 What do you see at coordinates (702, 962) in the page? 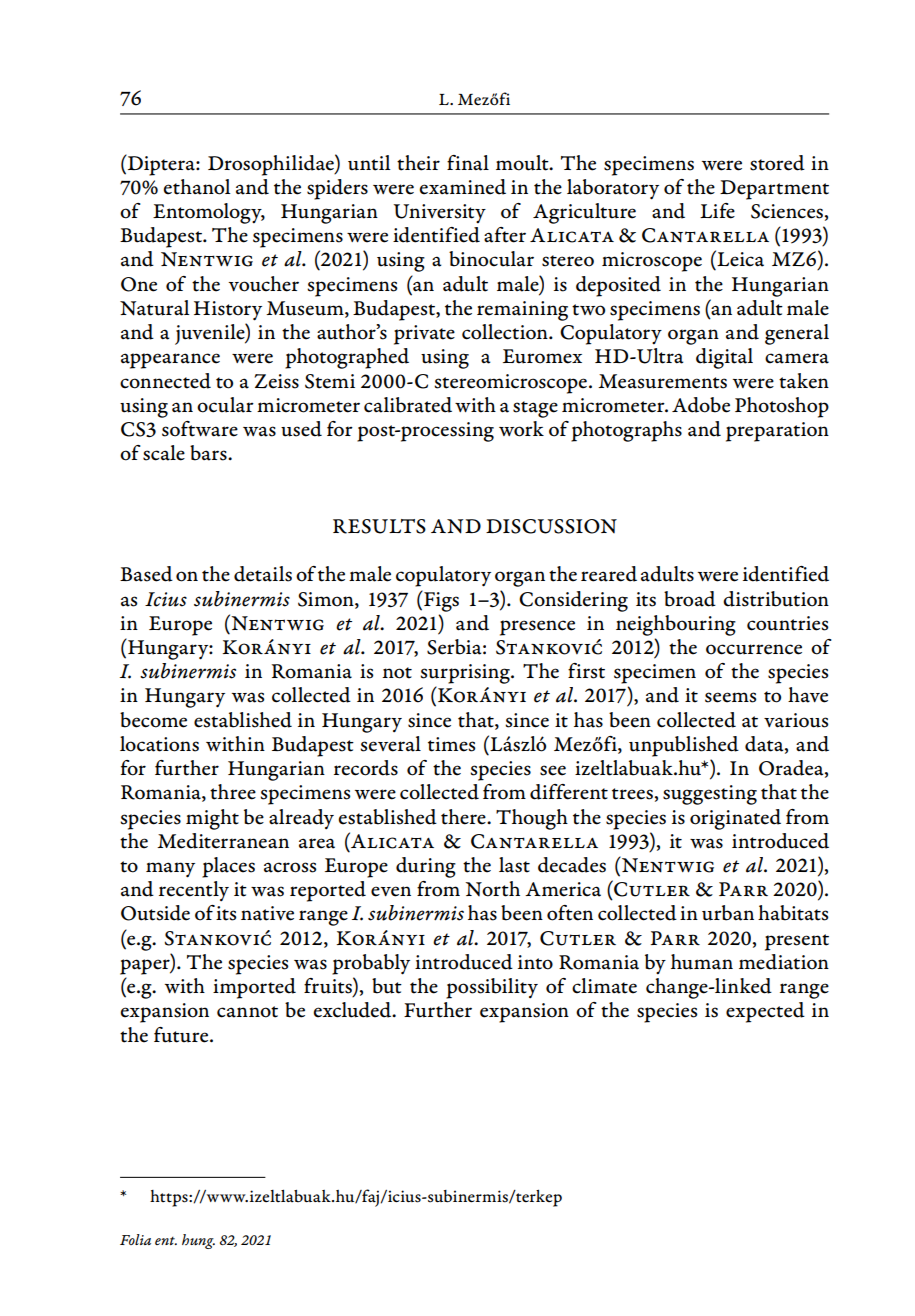
I see `human` at bounding box center [702, 962].
